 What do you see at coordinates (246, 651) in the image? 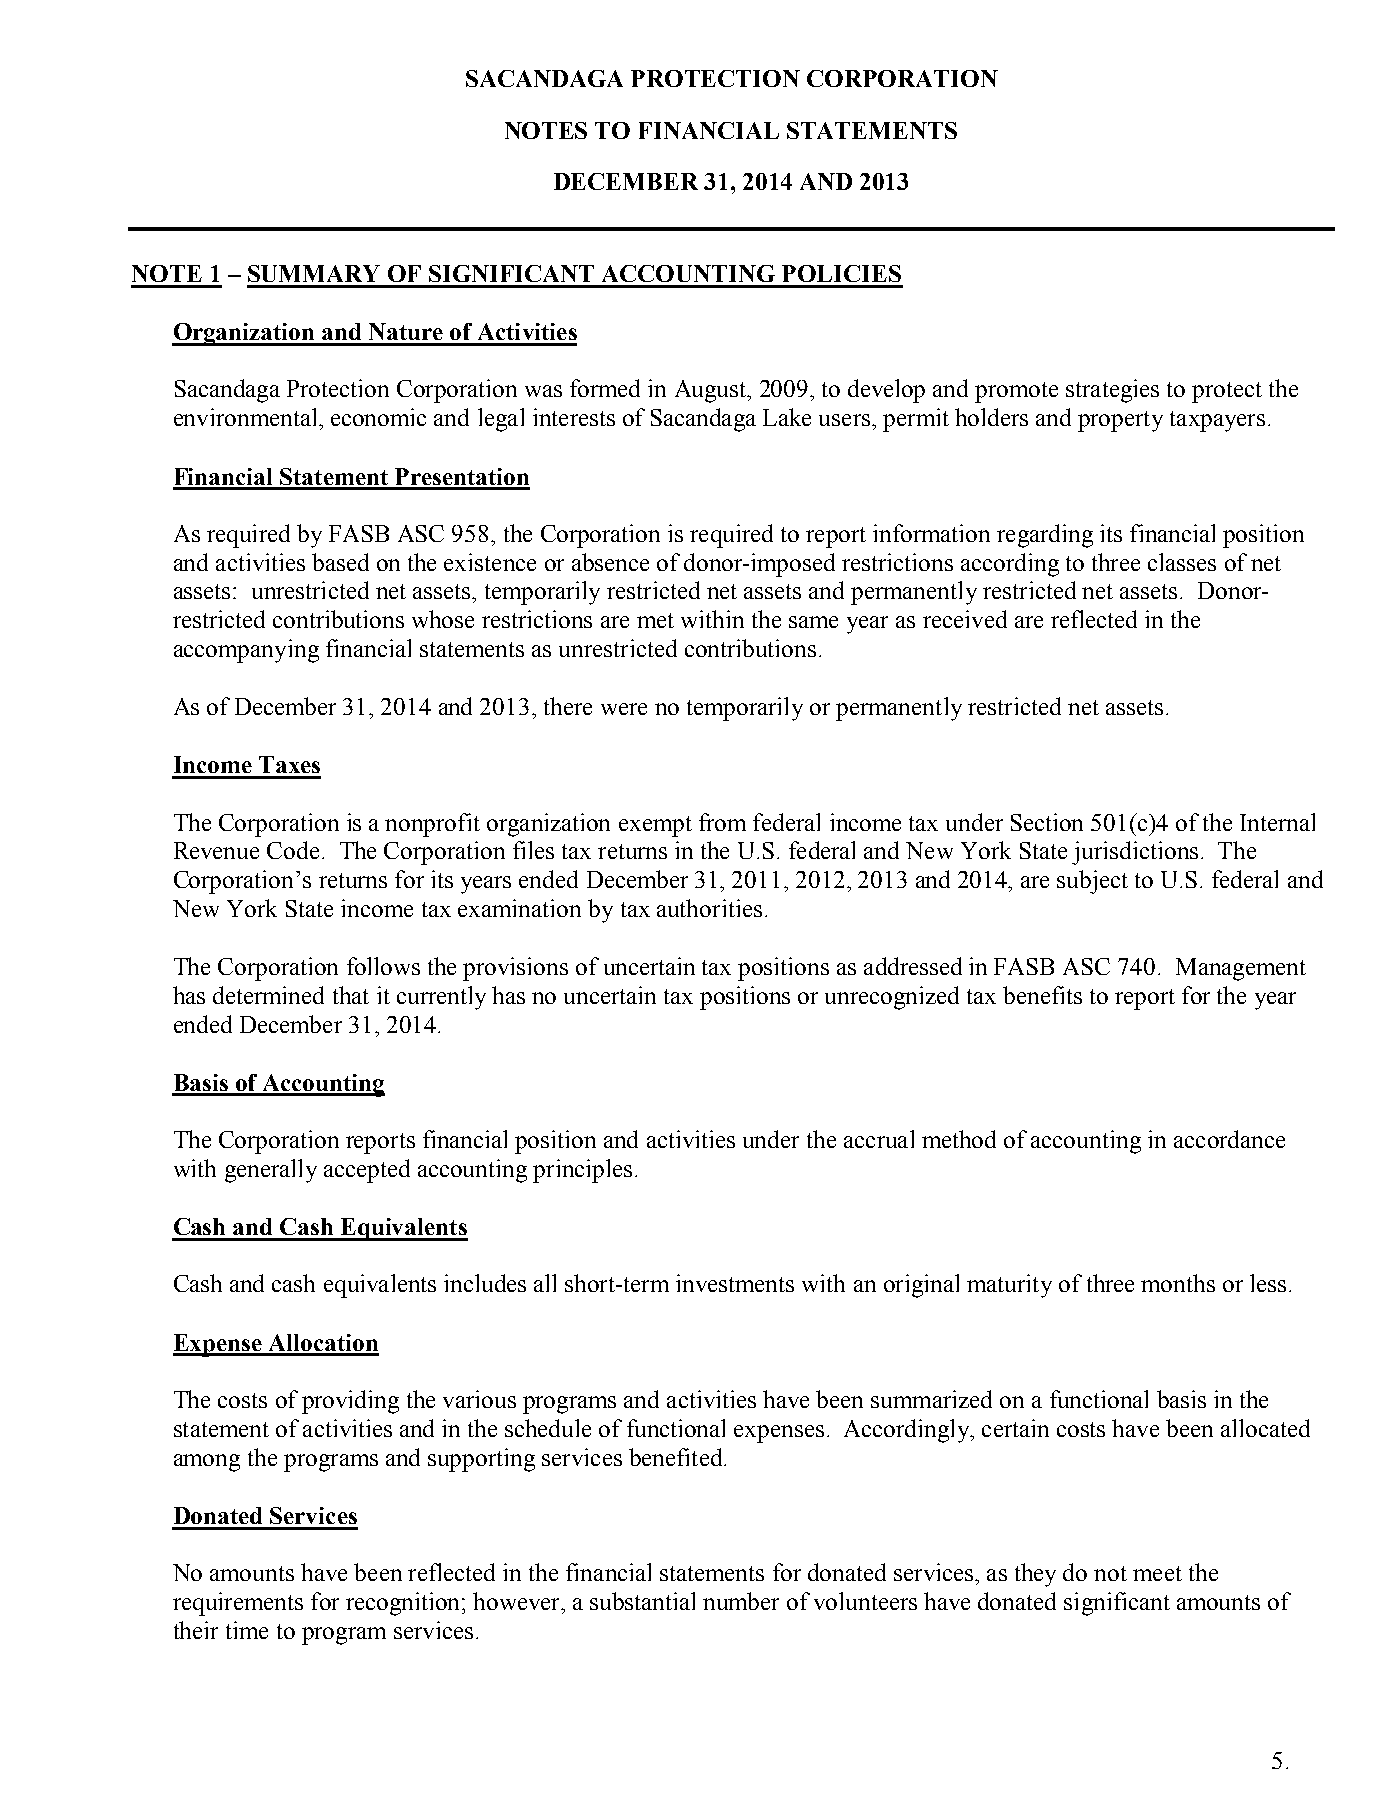
I see `accompanying` at bounding box center [246, 651].
